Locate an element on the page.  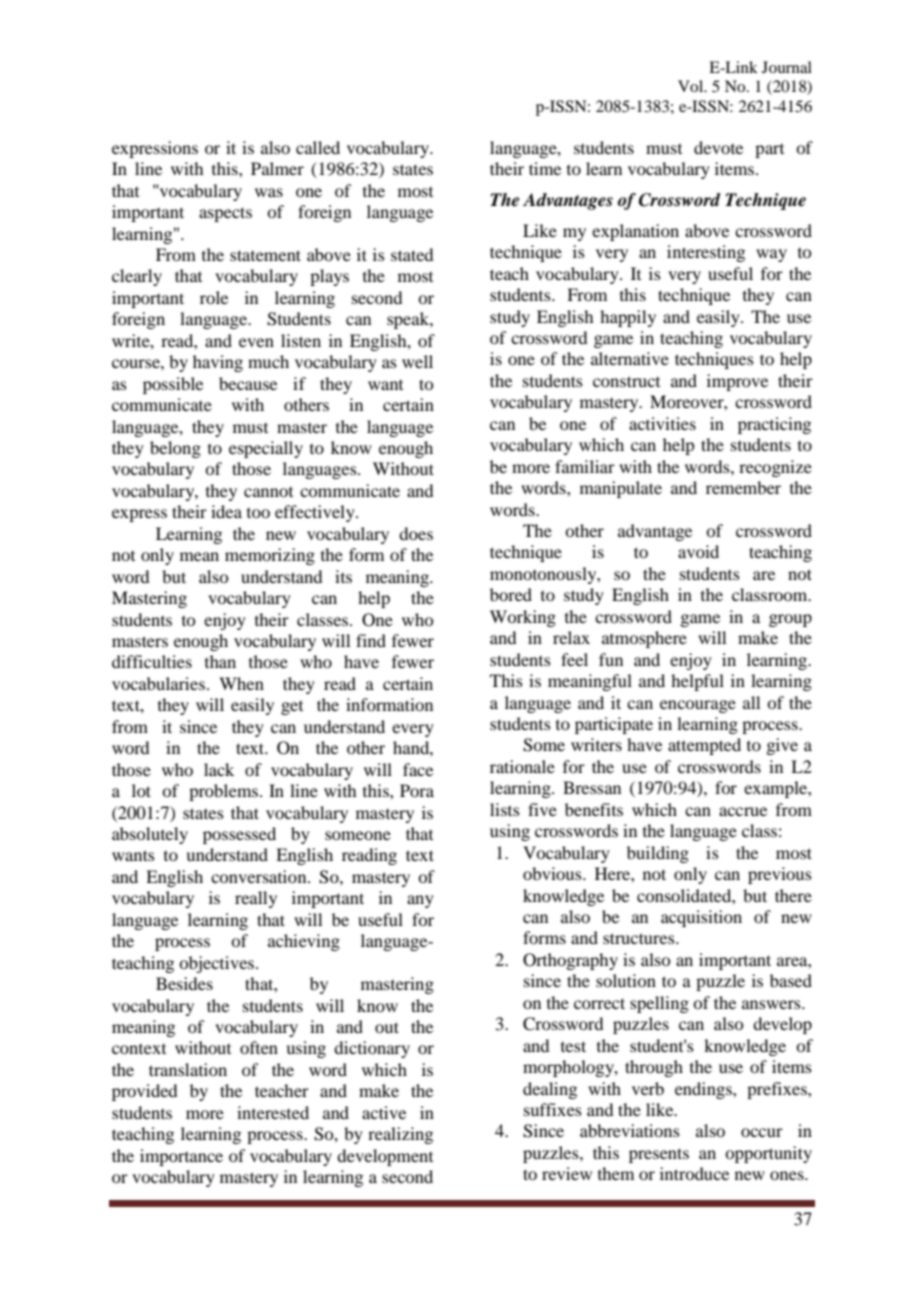
time is located at coordinates (545, 168).
